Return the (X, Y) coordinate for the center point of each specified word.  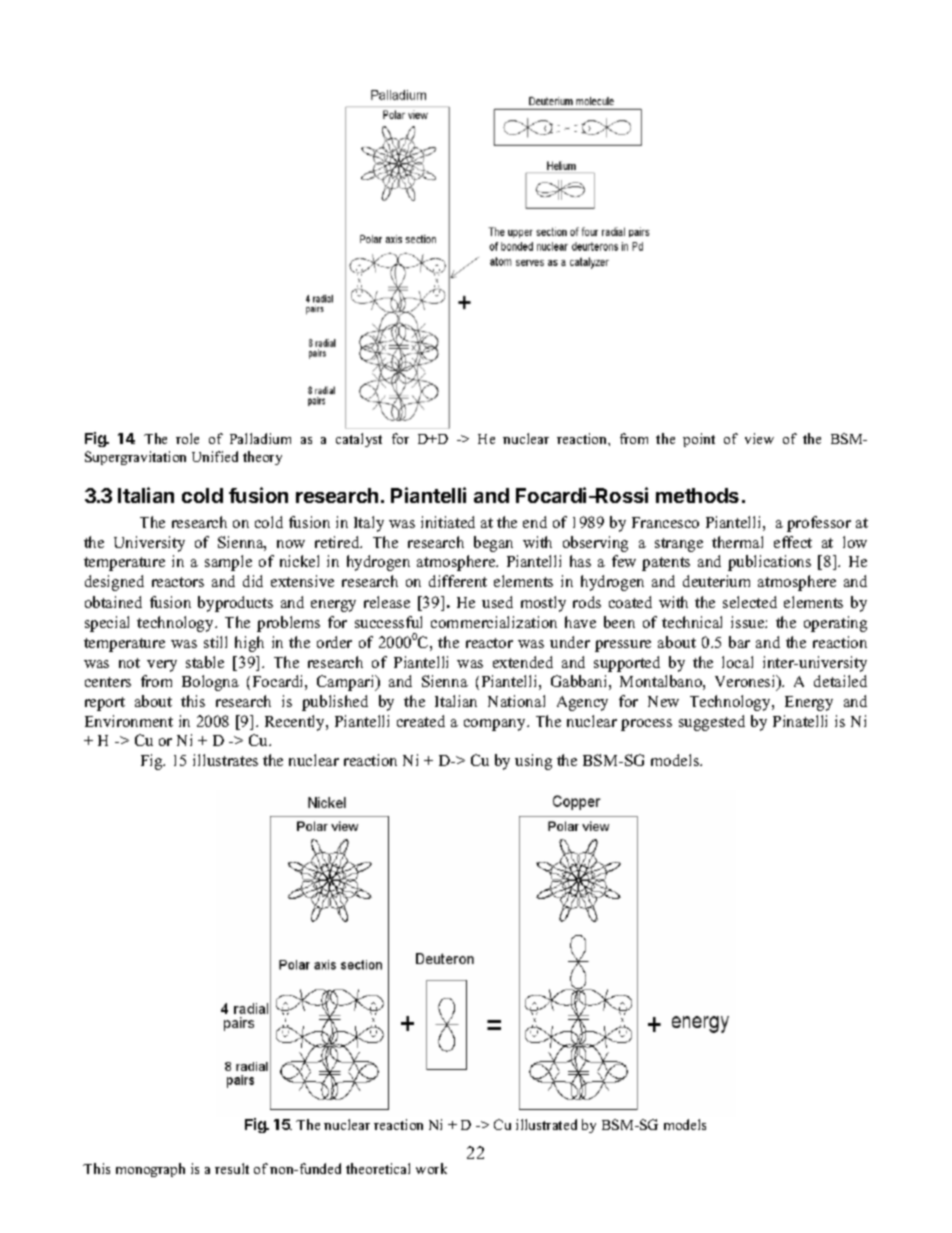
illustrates (225, 760)
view (759, 438)
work (431, 1168)
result (232, 1168)
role (187, 438)
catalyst (359, 440)
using (533, 762)
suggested (712, 723)
